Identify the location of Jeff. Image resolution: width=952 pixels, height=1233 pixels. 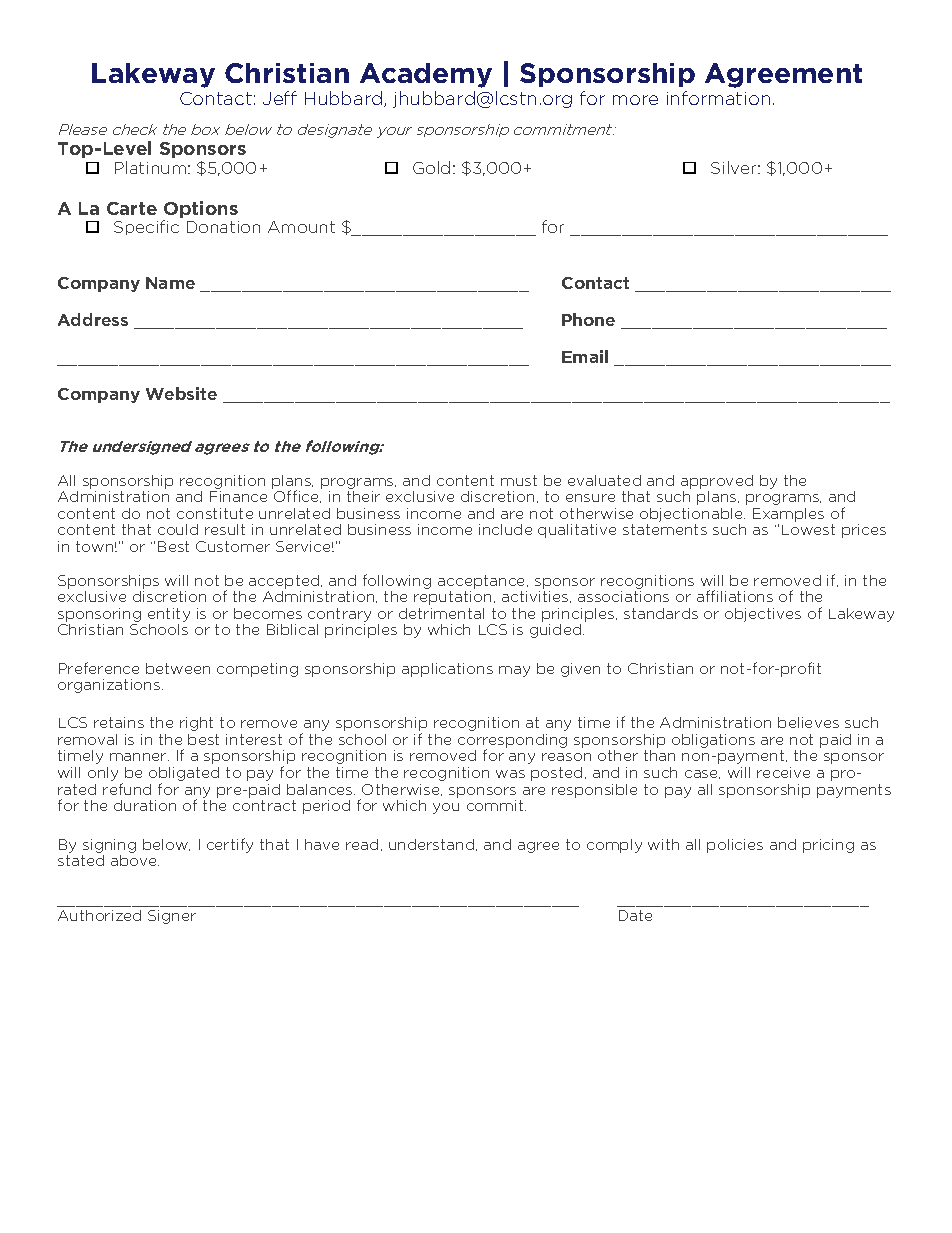
(280, 98).
